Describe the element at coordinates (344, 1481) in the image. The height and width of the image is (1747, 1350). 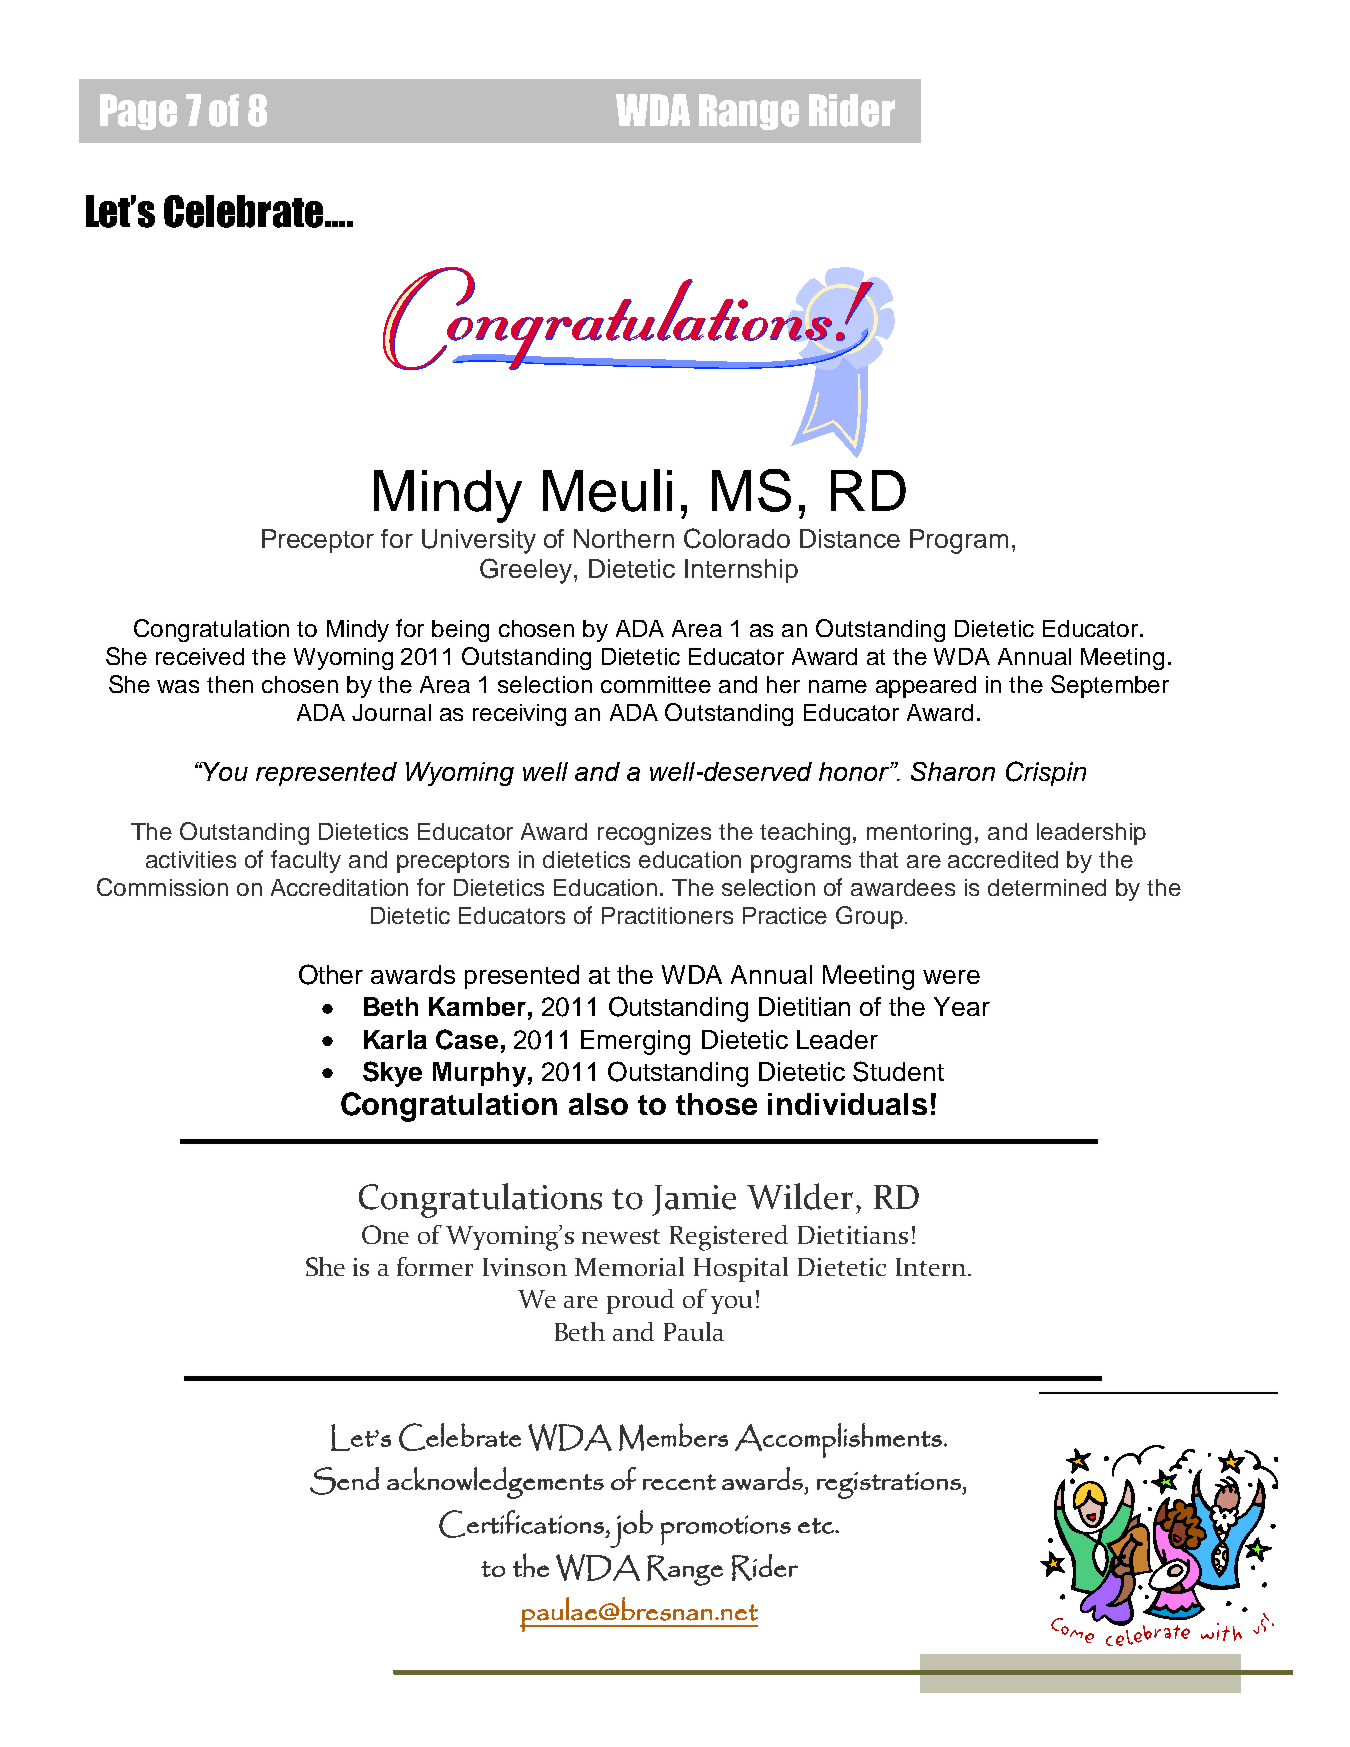
I see `Send` at that location.
